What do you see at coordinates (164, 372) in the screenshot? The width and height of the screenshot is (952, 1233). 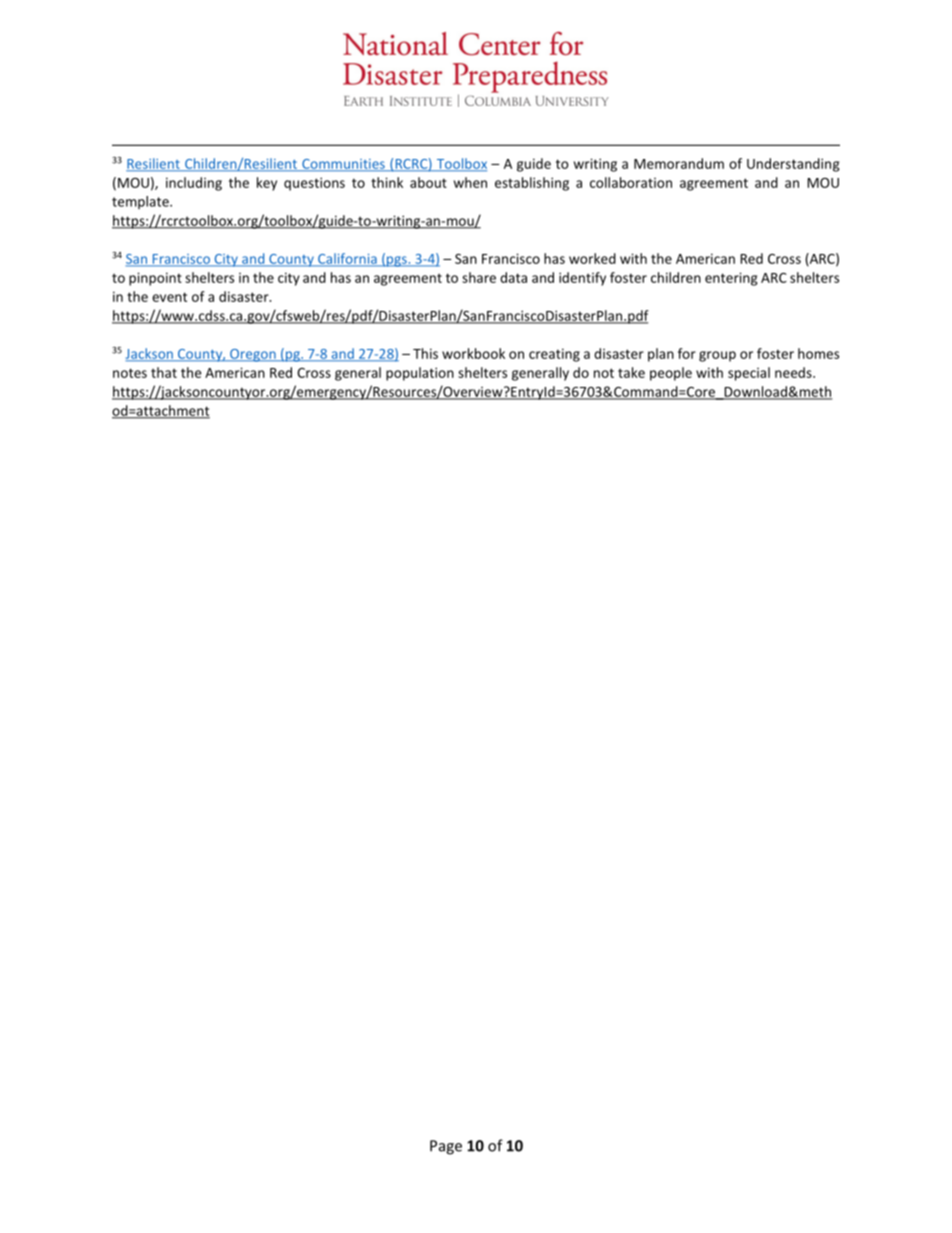 I see `that` at bounding box center [164, 372].
